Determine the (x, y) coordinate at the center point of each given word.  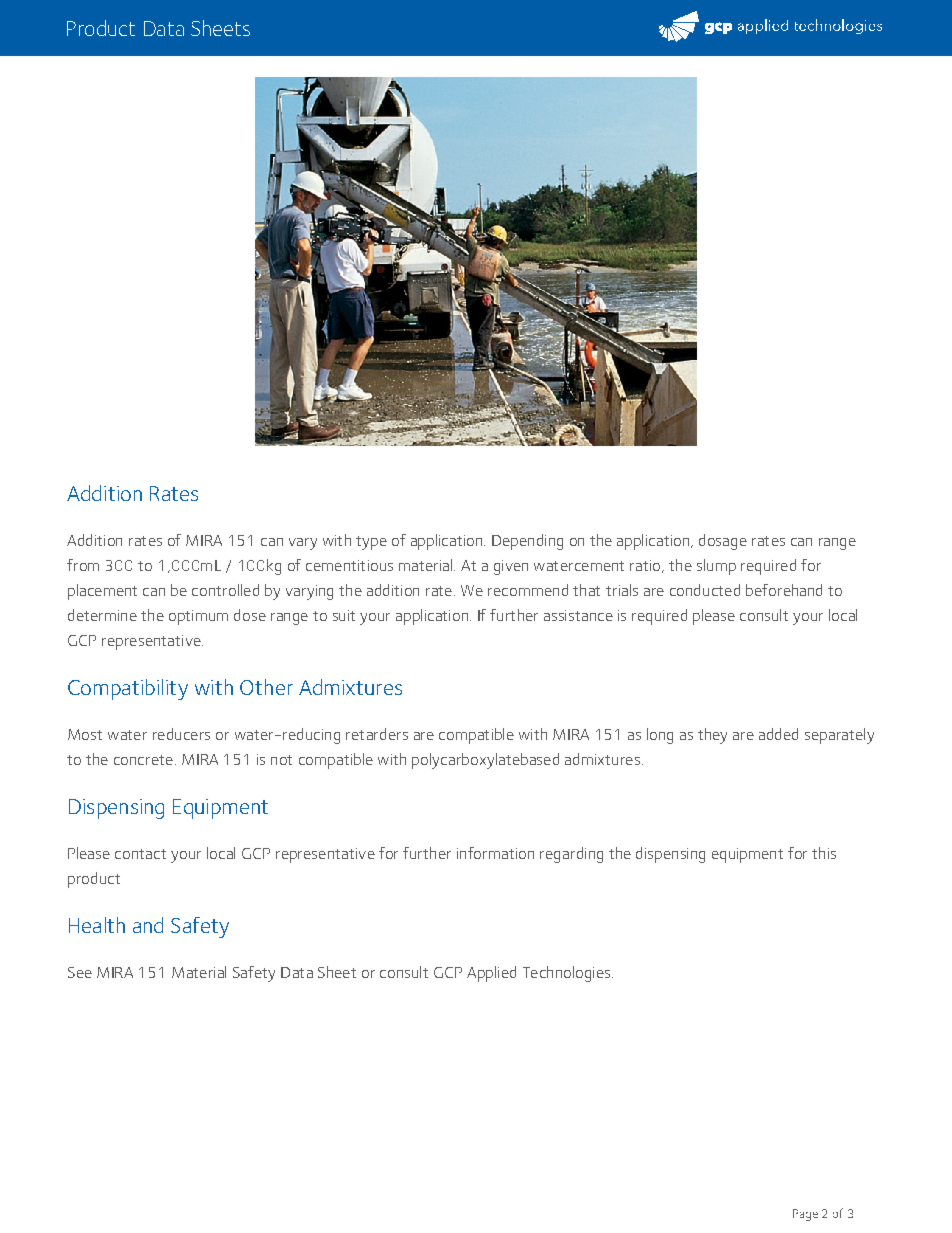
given (511, 567)
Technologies (568, 974)
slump (716, 567)
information (495, 853)
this (824, 853)
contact (140, 854)
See (80, 972)
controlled (225, 590)
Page (805, 1215)
